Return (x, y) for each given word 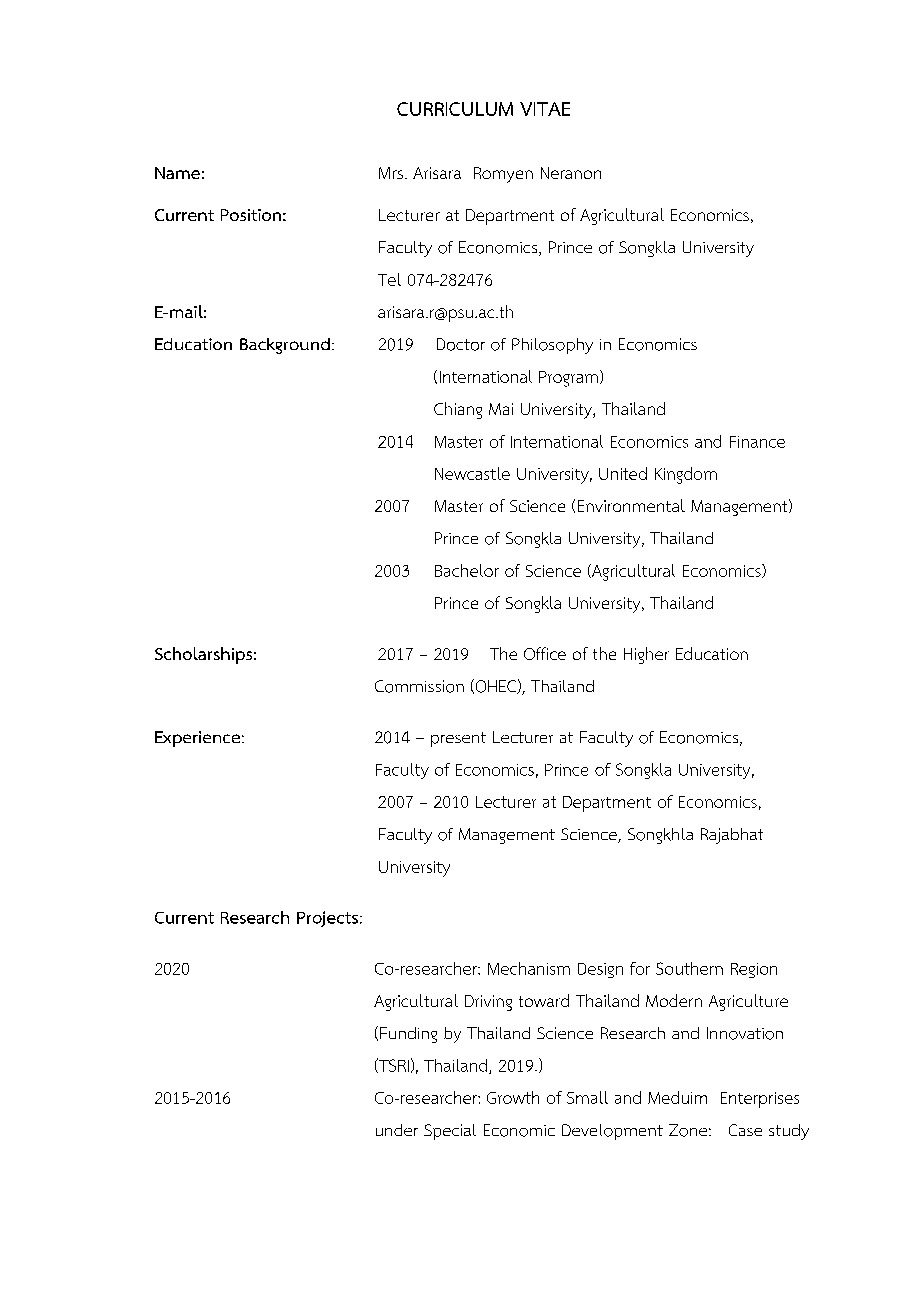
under (397, 1130)
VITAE (545, 109)
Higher (646, 655)
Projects (327, 919)
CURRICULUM (455, 109)
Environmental (631, 505)
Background (285, 346)
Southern (689, 968)
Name (177, 173)
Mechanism (529, 968)
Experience (197, 739)
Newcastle (472, 473)
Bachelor (467, 570)
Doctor (461, 344)
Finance (757, 442)
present (458, 739)
